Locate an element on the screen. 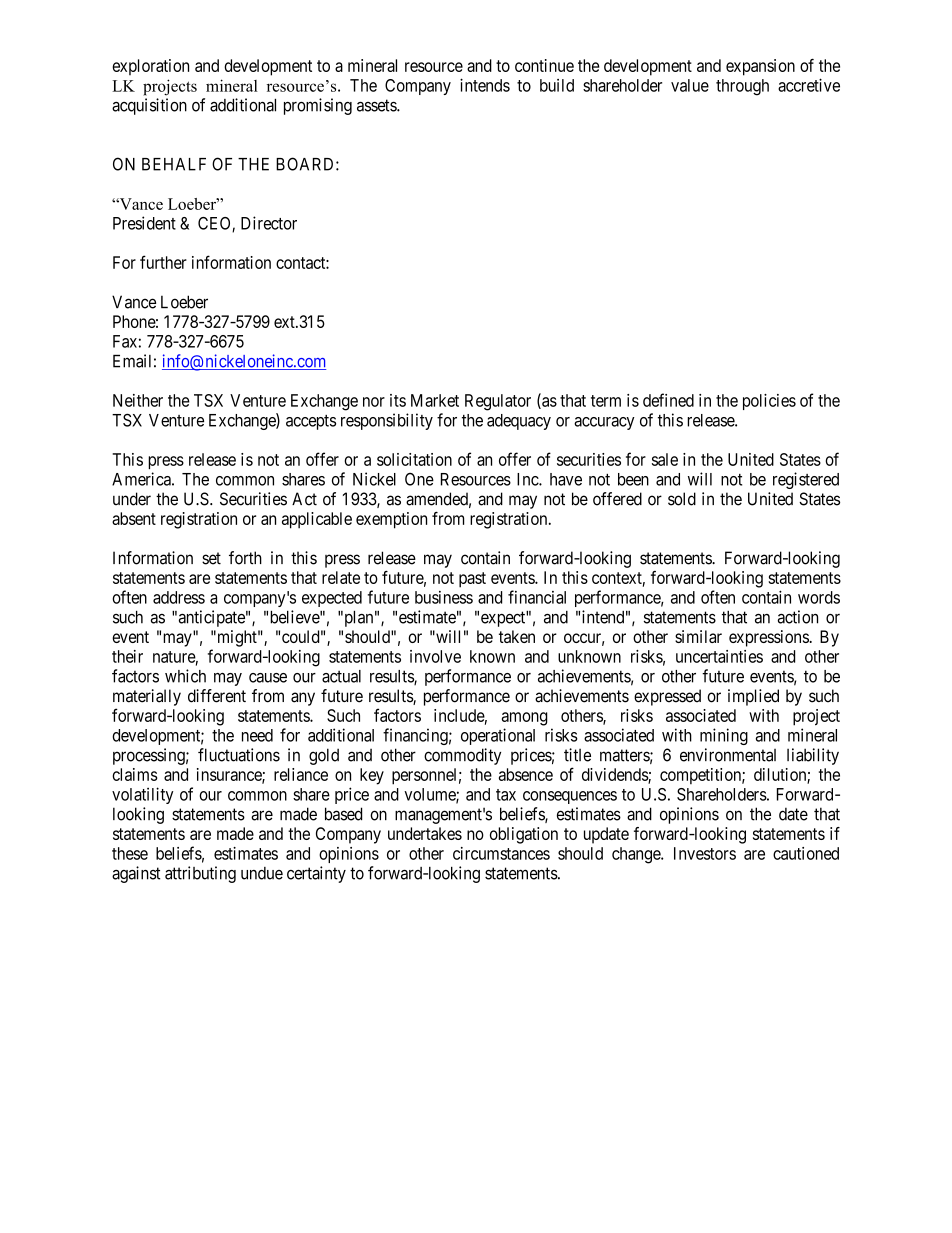  absent is located at coordinates (134, 518).
